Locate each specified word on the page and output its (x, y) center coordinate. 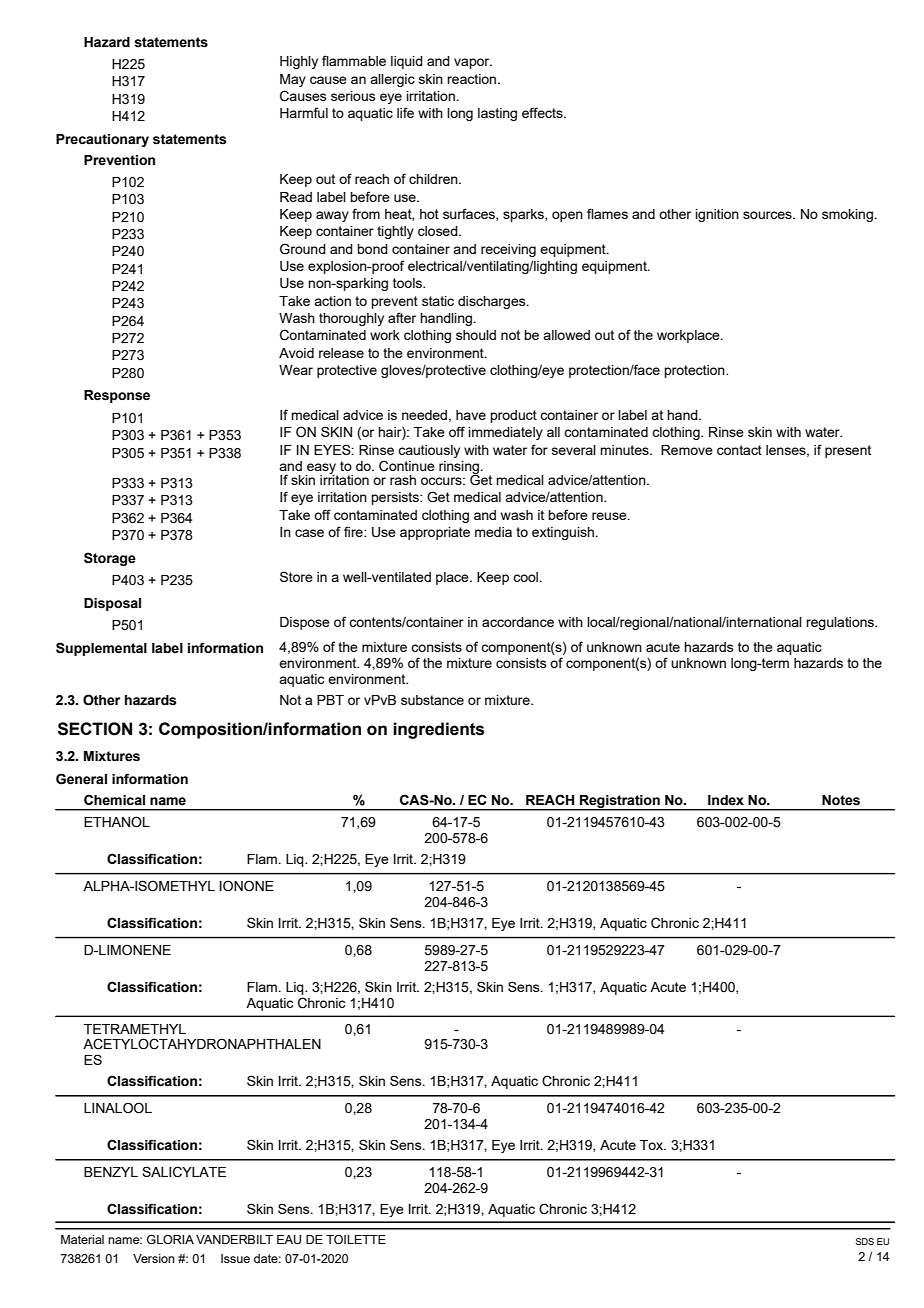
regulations (841, 623)
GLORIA (170, 1239)
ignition (717, 215)
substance (432, 700)
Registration (620, 802)
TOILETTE (356, 1239)
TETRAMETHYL (135, 1029)
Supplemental (101, 649)
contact (739, 450)
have (471, 415)
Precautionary (102, 140)
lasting (497, 114)
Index (726, 800)
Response (117, 396)
